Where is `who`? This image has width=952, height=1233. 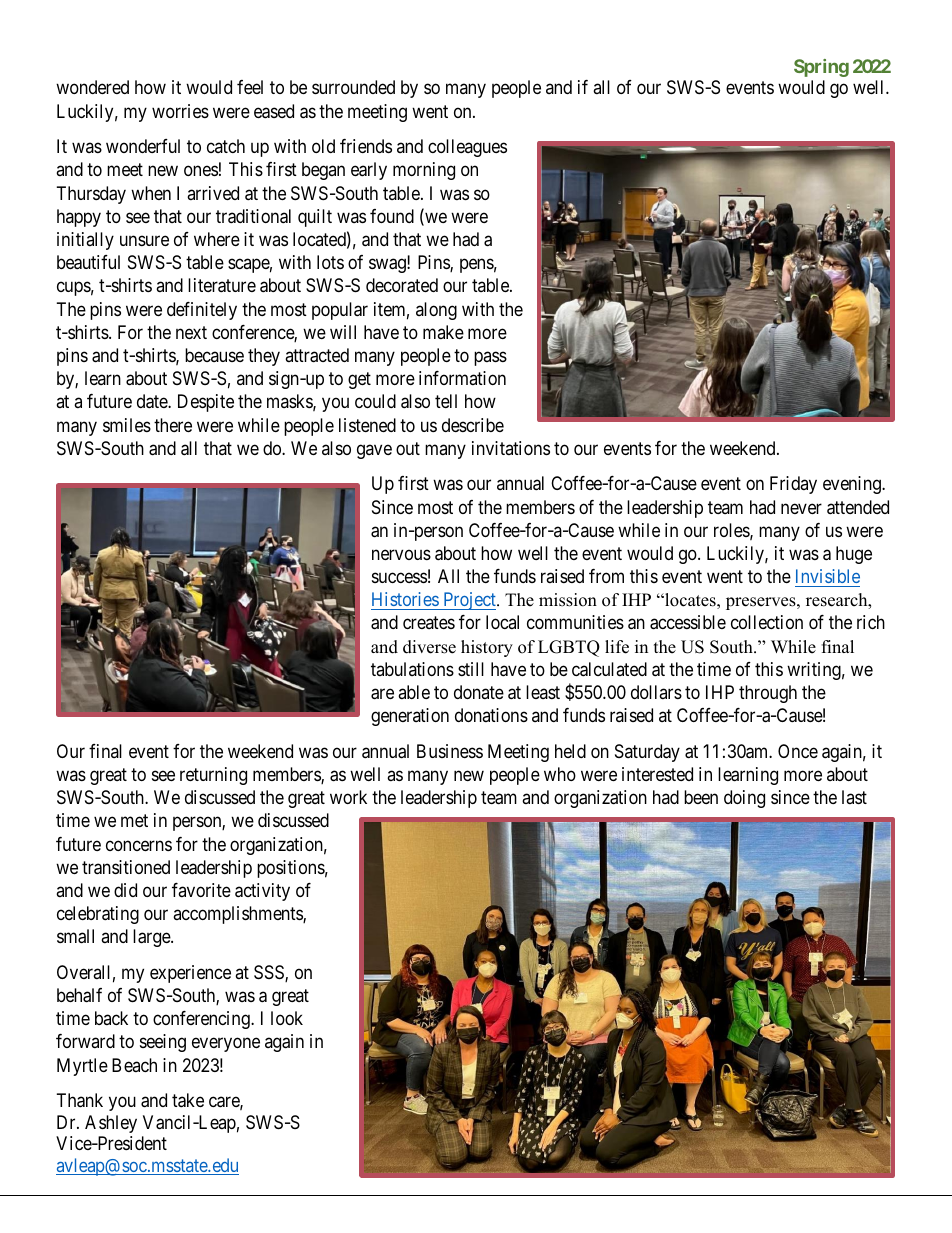 who is located at coordinates (560, 774).
